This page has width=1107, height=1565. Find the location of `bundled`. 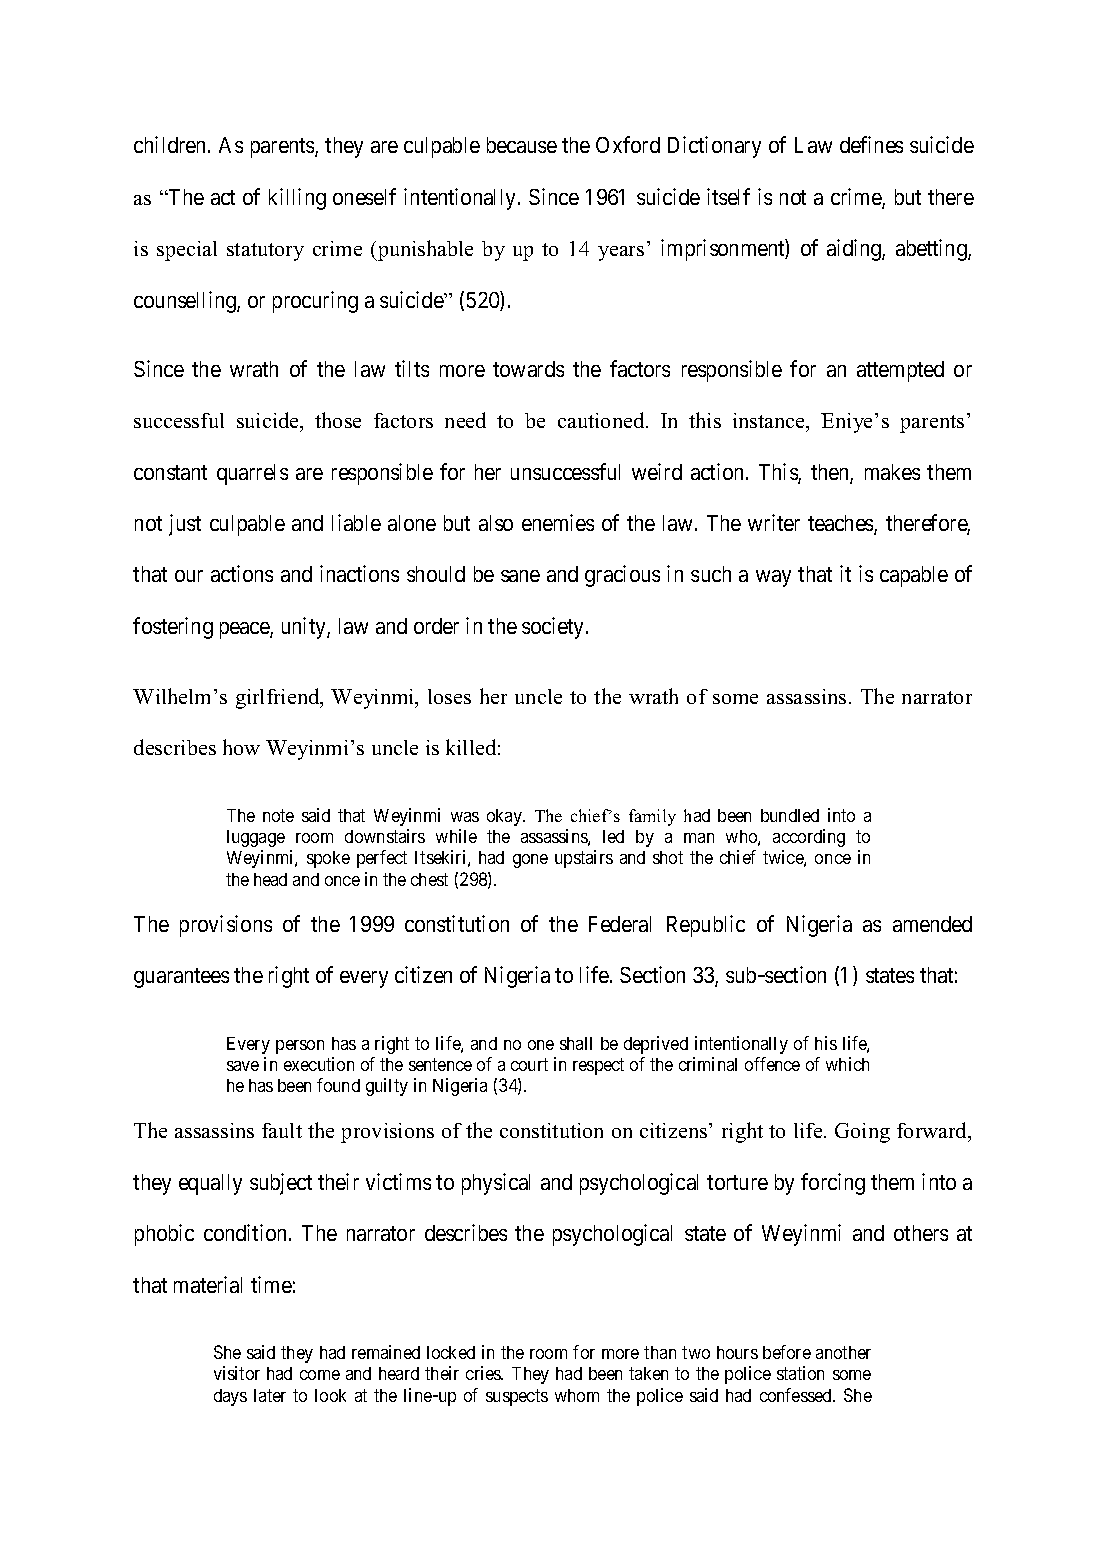

bundled is located at coordinates (790, 815).
